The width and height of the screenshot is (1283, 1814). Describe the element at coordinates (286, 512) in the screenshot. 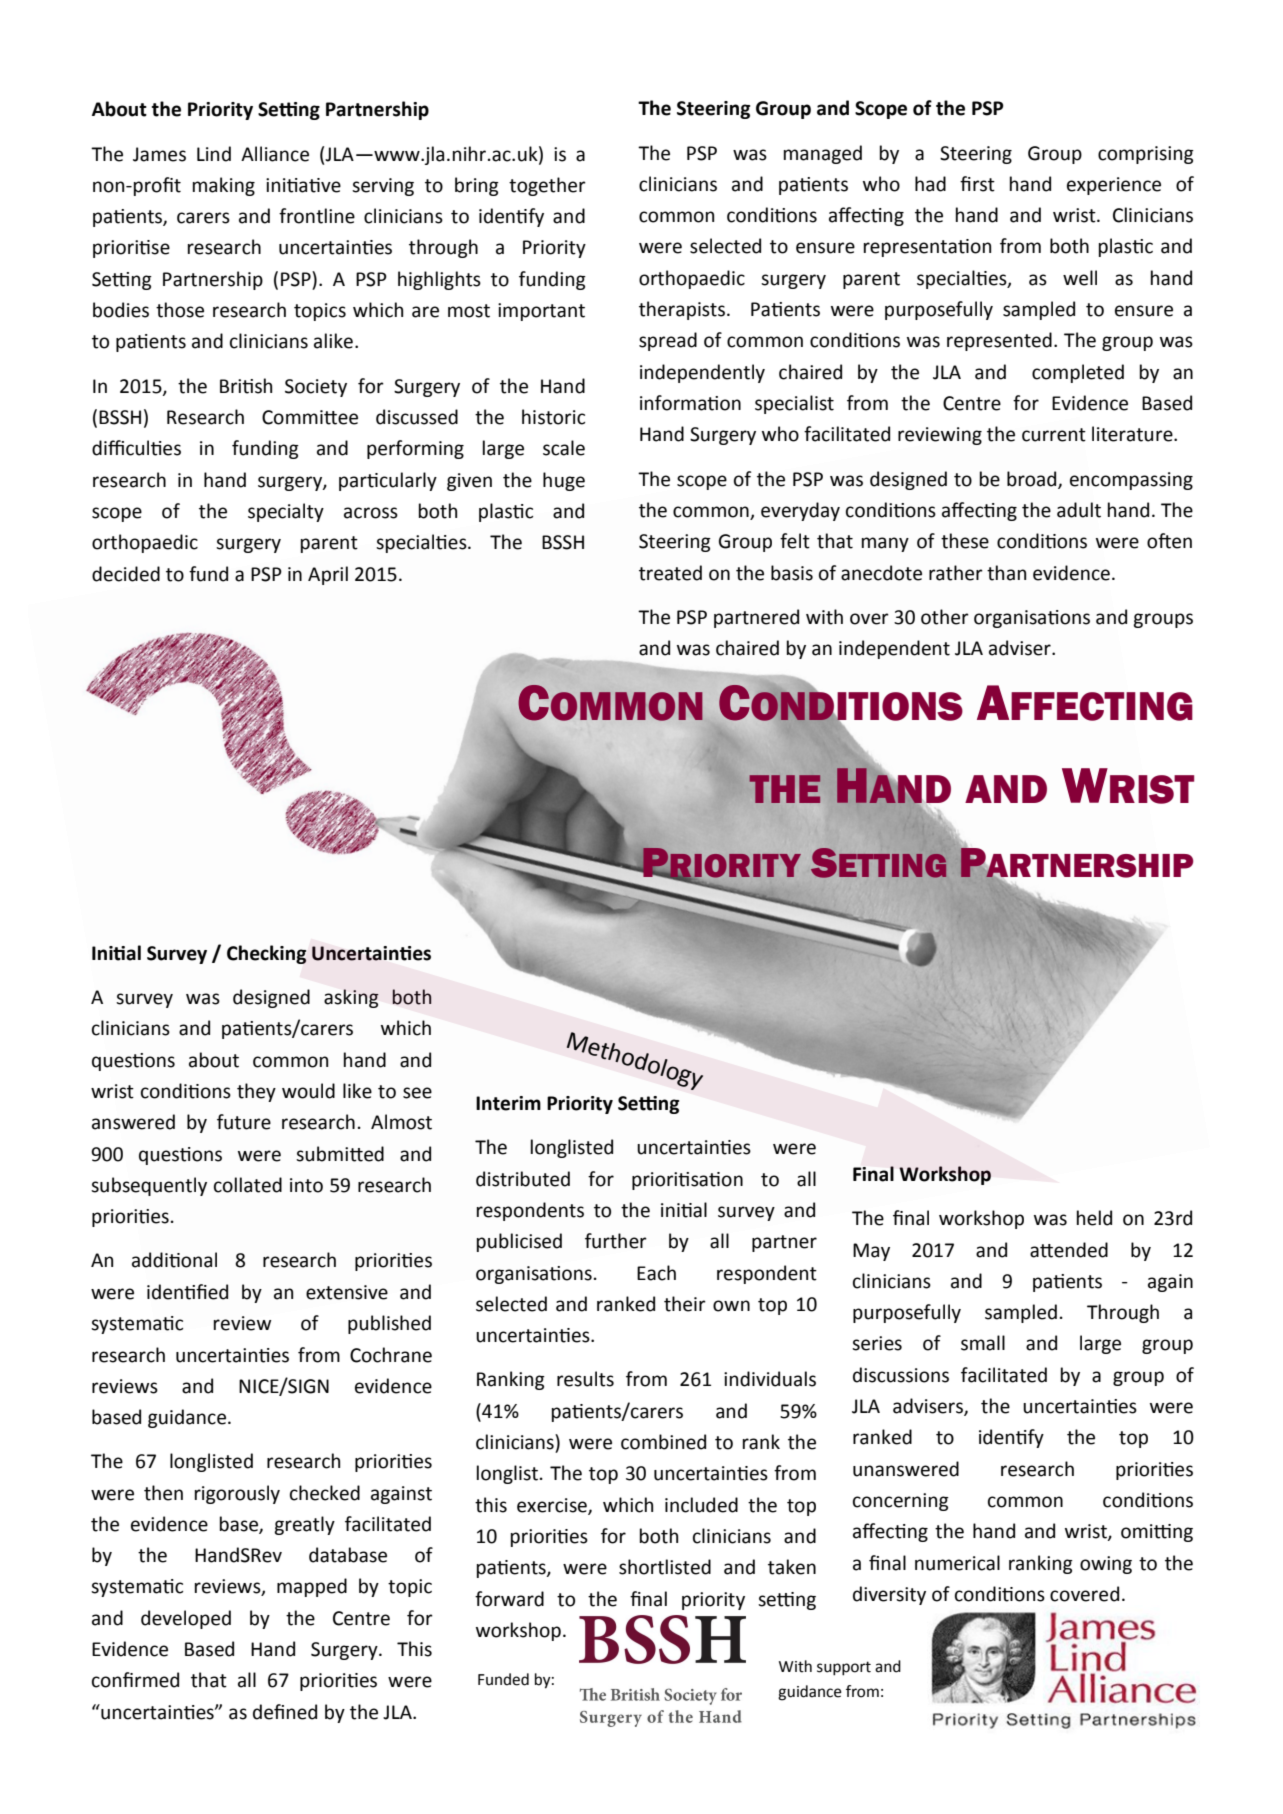

I see `specialty` at that location.
